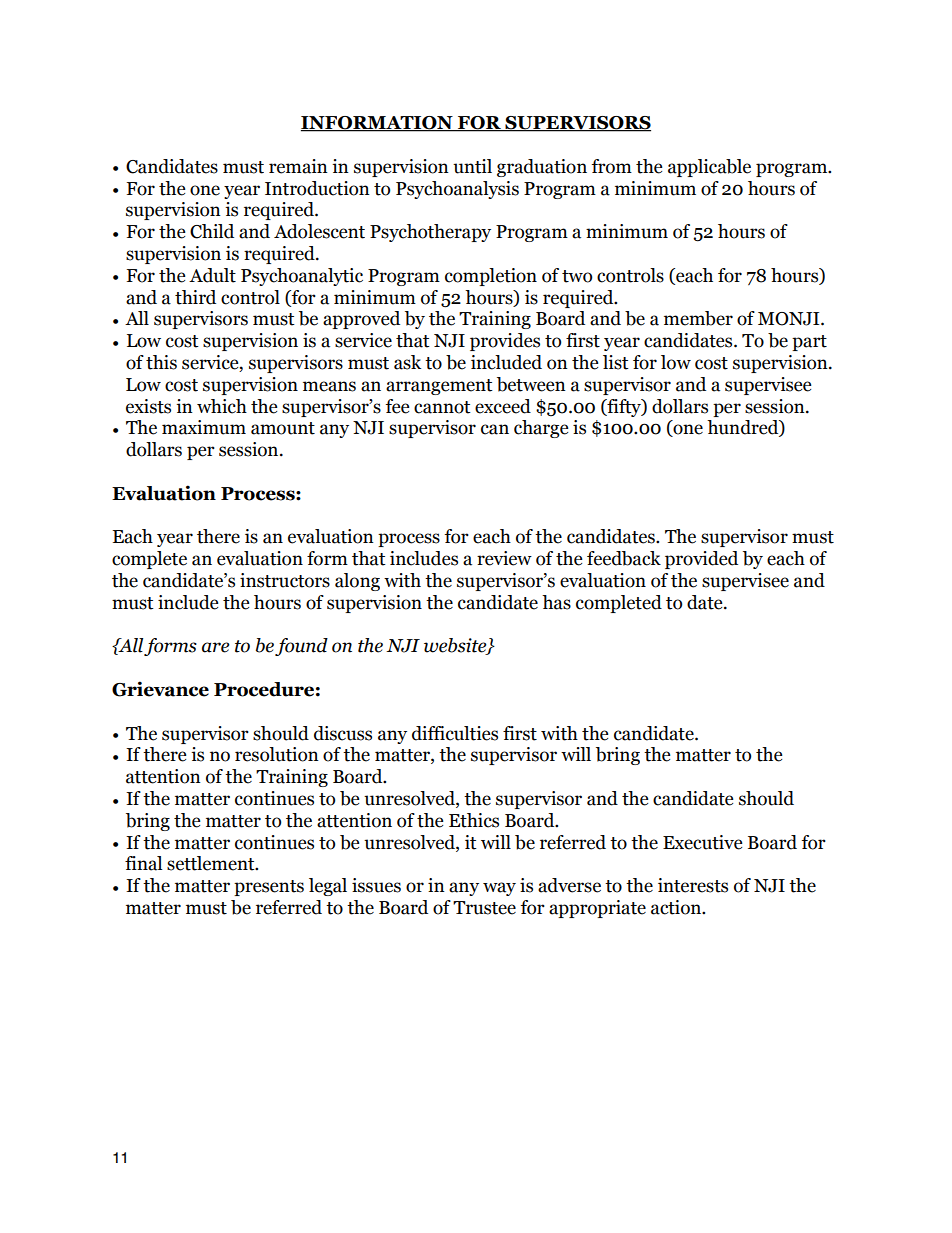 The height and width of the screenshot is (1233, 952). I want to click on Child, so click(212, 231).
